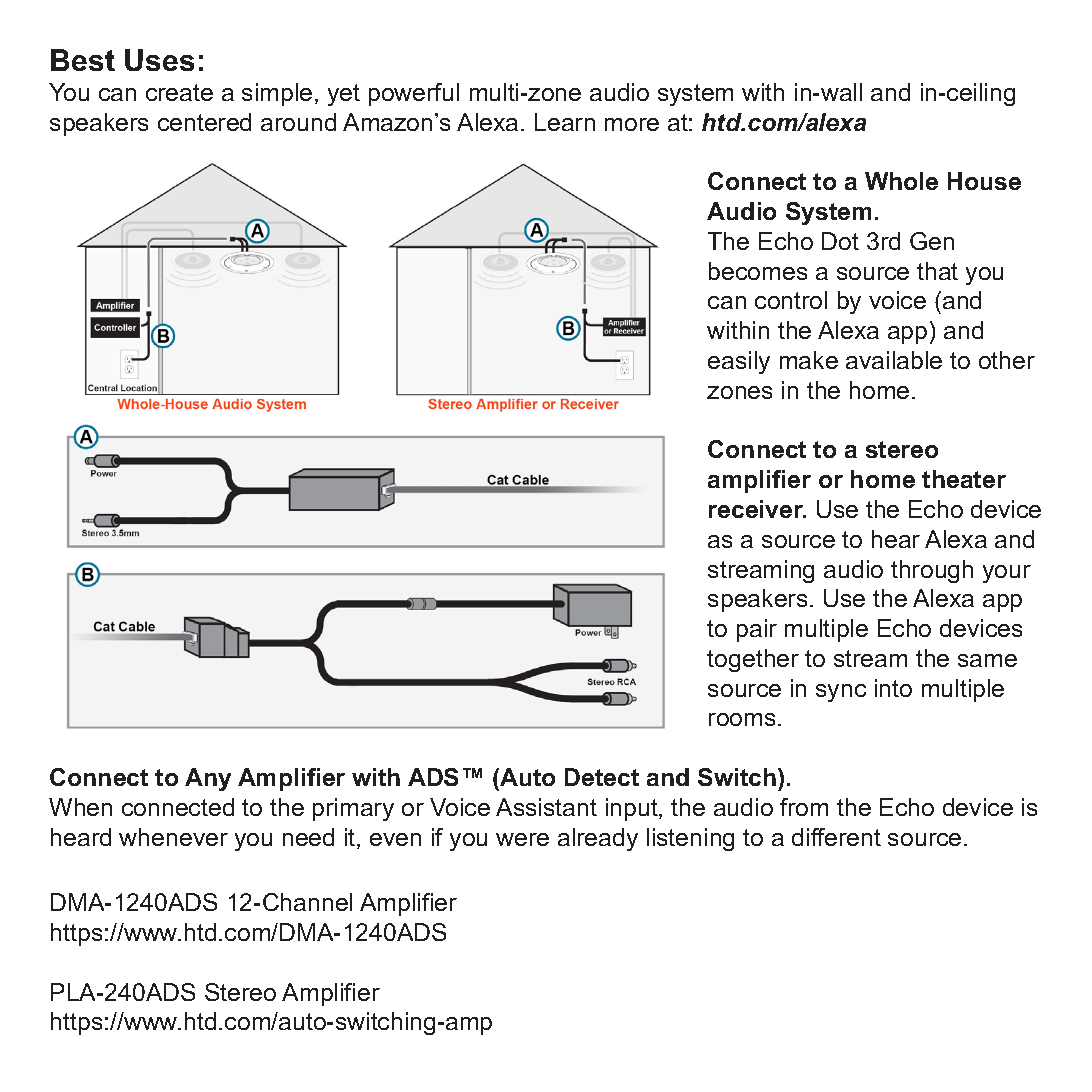 The height and width of the page is (1092, 1092). I want to click on centered, so click(204, 122).
